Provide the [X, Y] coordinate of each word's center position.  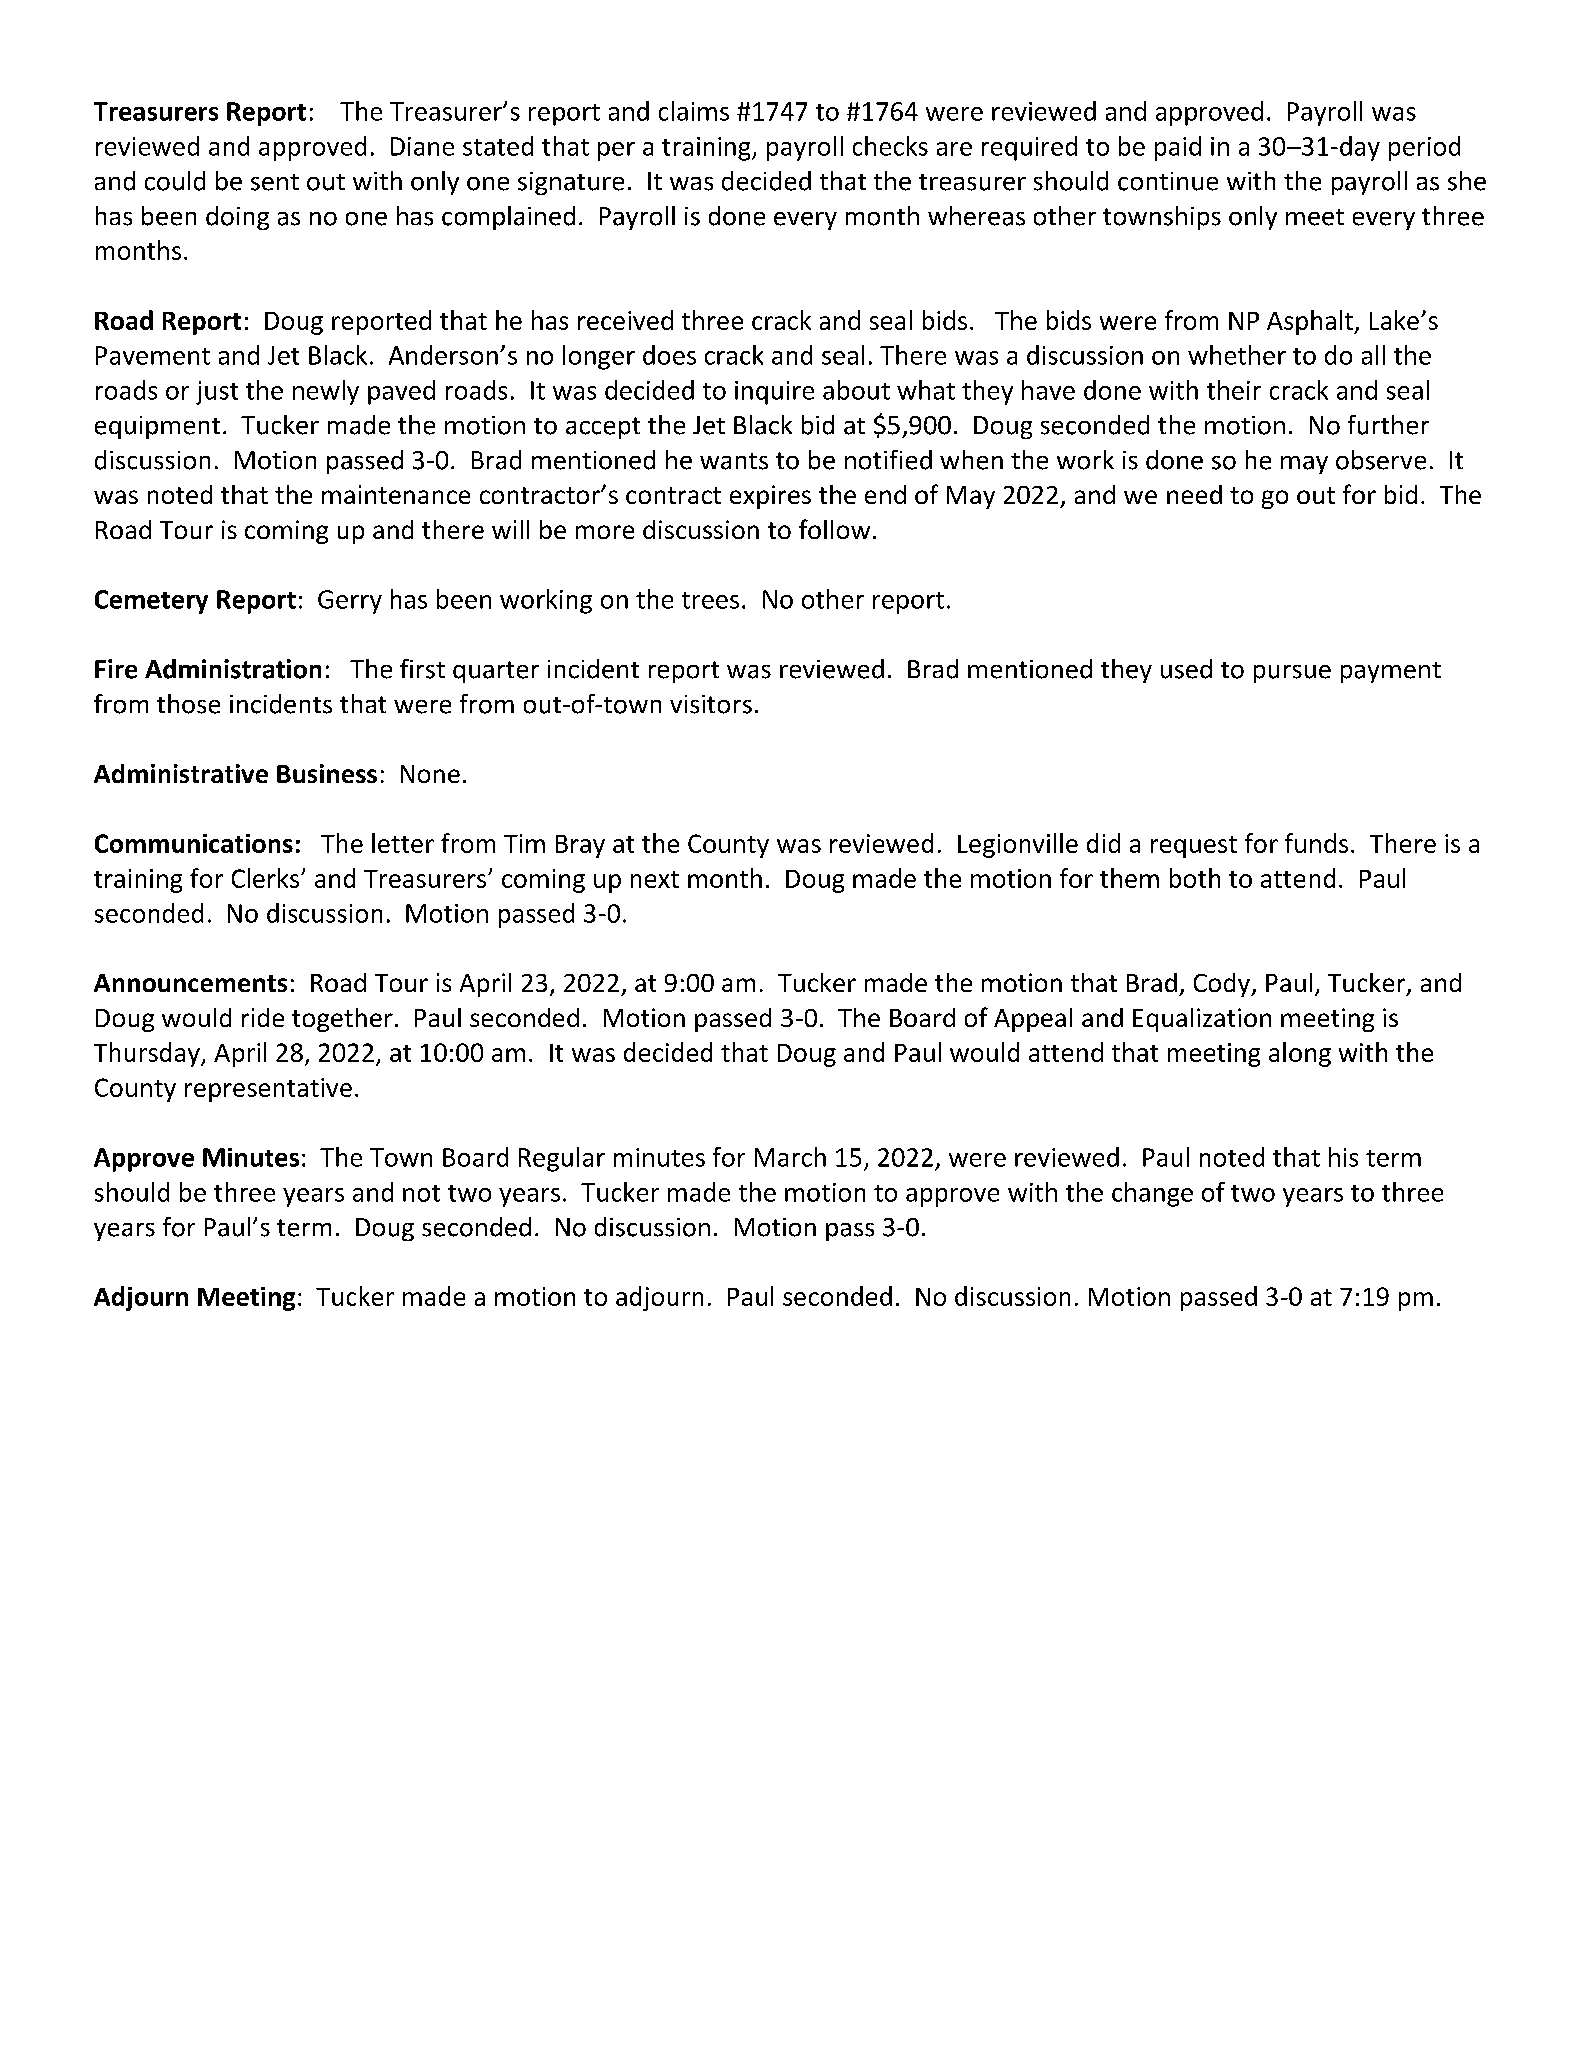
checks [890, 146]
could [175, 181]
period [1424, 148]
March [790, 1157]
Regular [562, 1159]
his [1343, 1157]
